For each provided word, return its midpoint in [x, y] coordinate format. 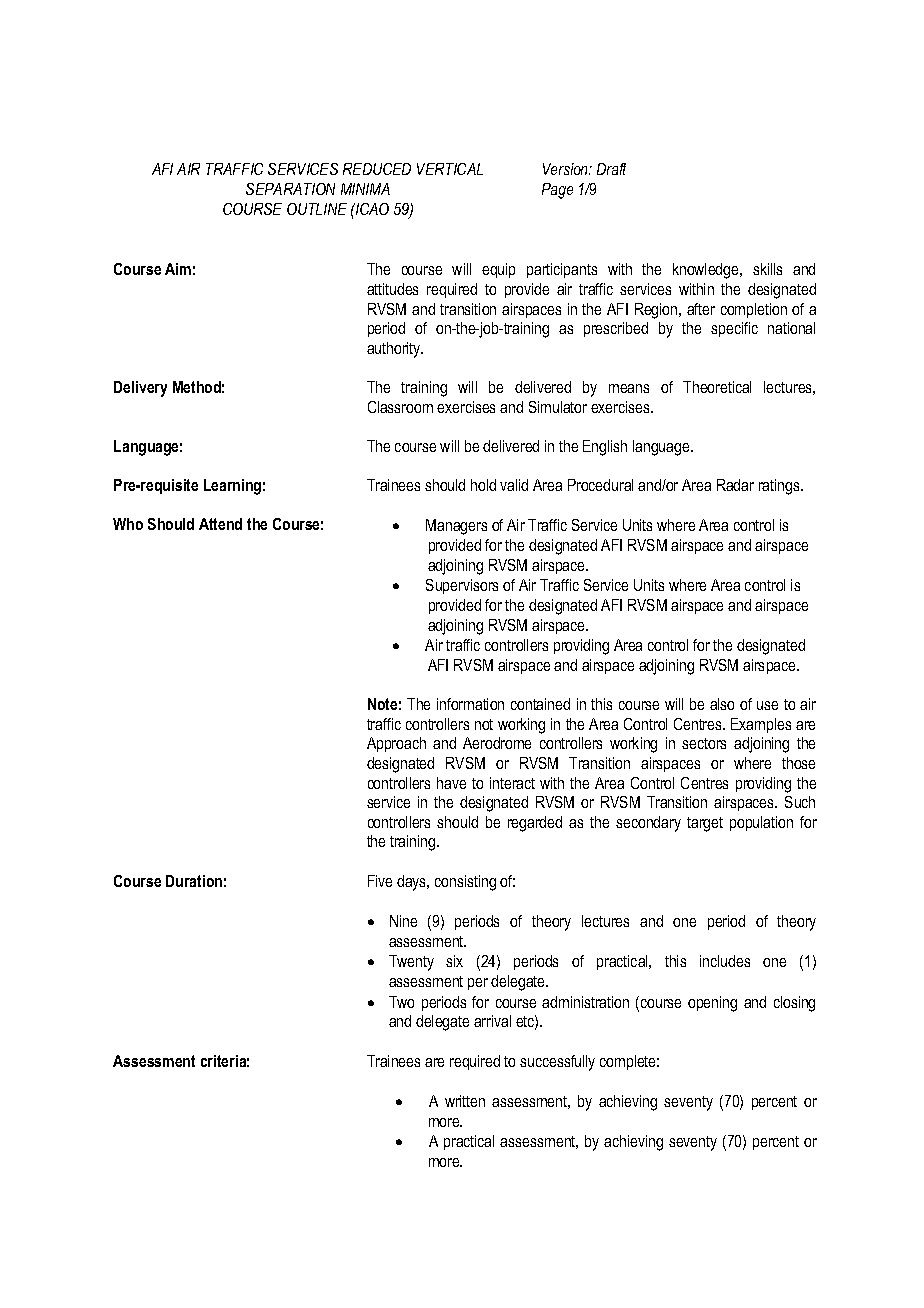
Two [401, 1002]
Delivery [140, 389]
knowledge [707, 271]
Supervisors [462, 586]
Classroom [400, 407]
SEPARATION [290, 189]
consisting [465, 883]
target [705, 824]
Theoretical [717, 387]
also [722, 704]
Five [380, 881]
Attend [220, 524]
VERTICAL [450, 169]
